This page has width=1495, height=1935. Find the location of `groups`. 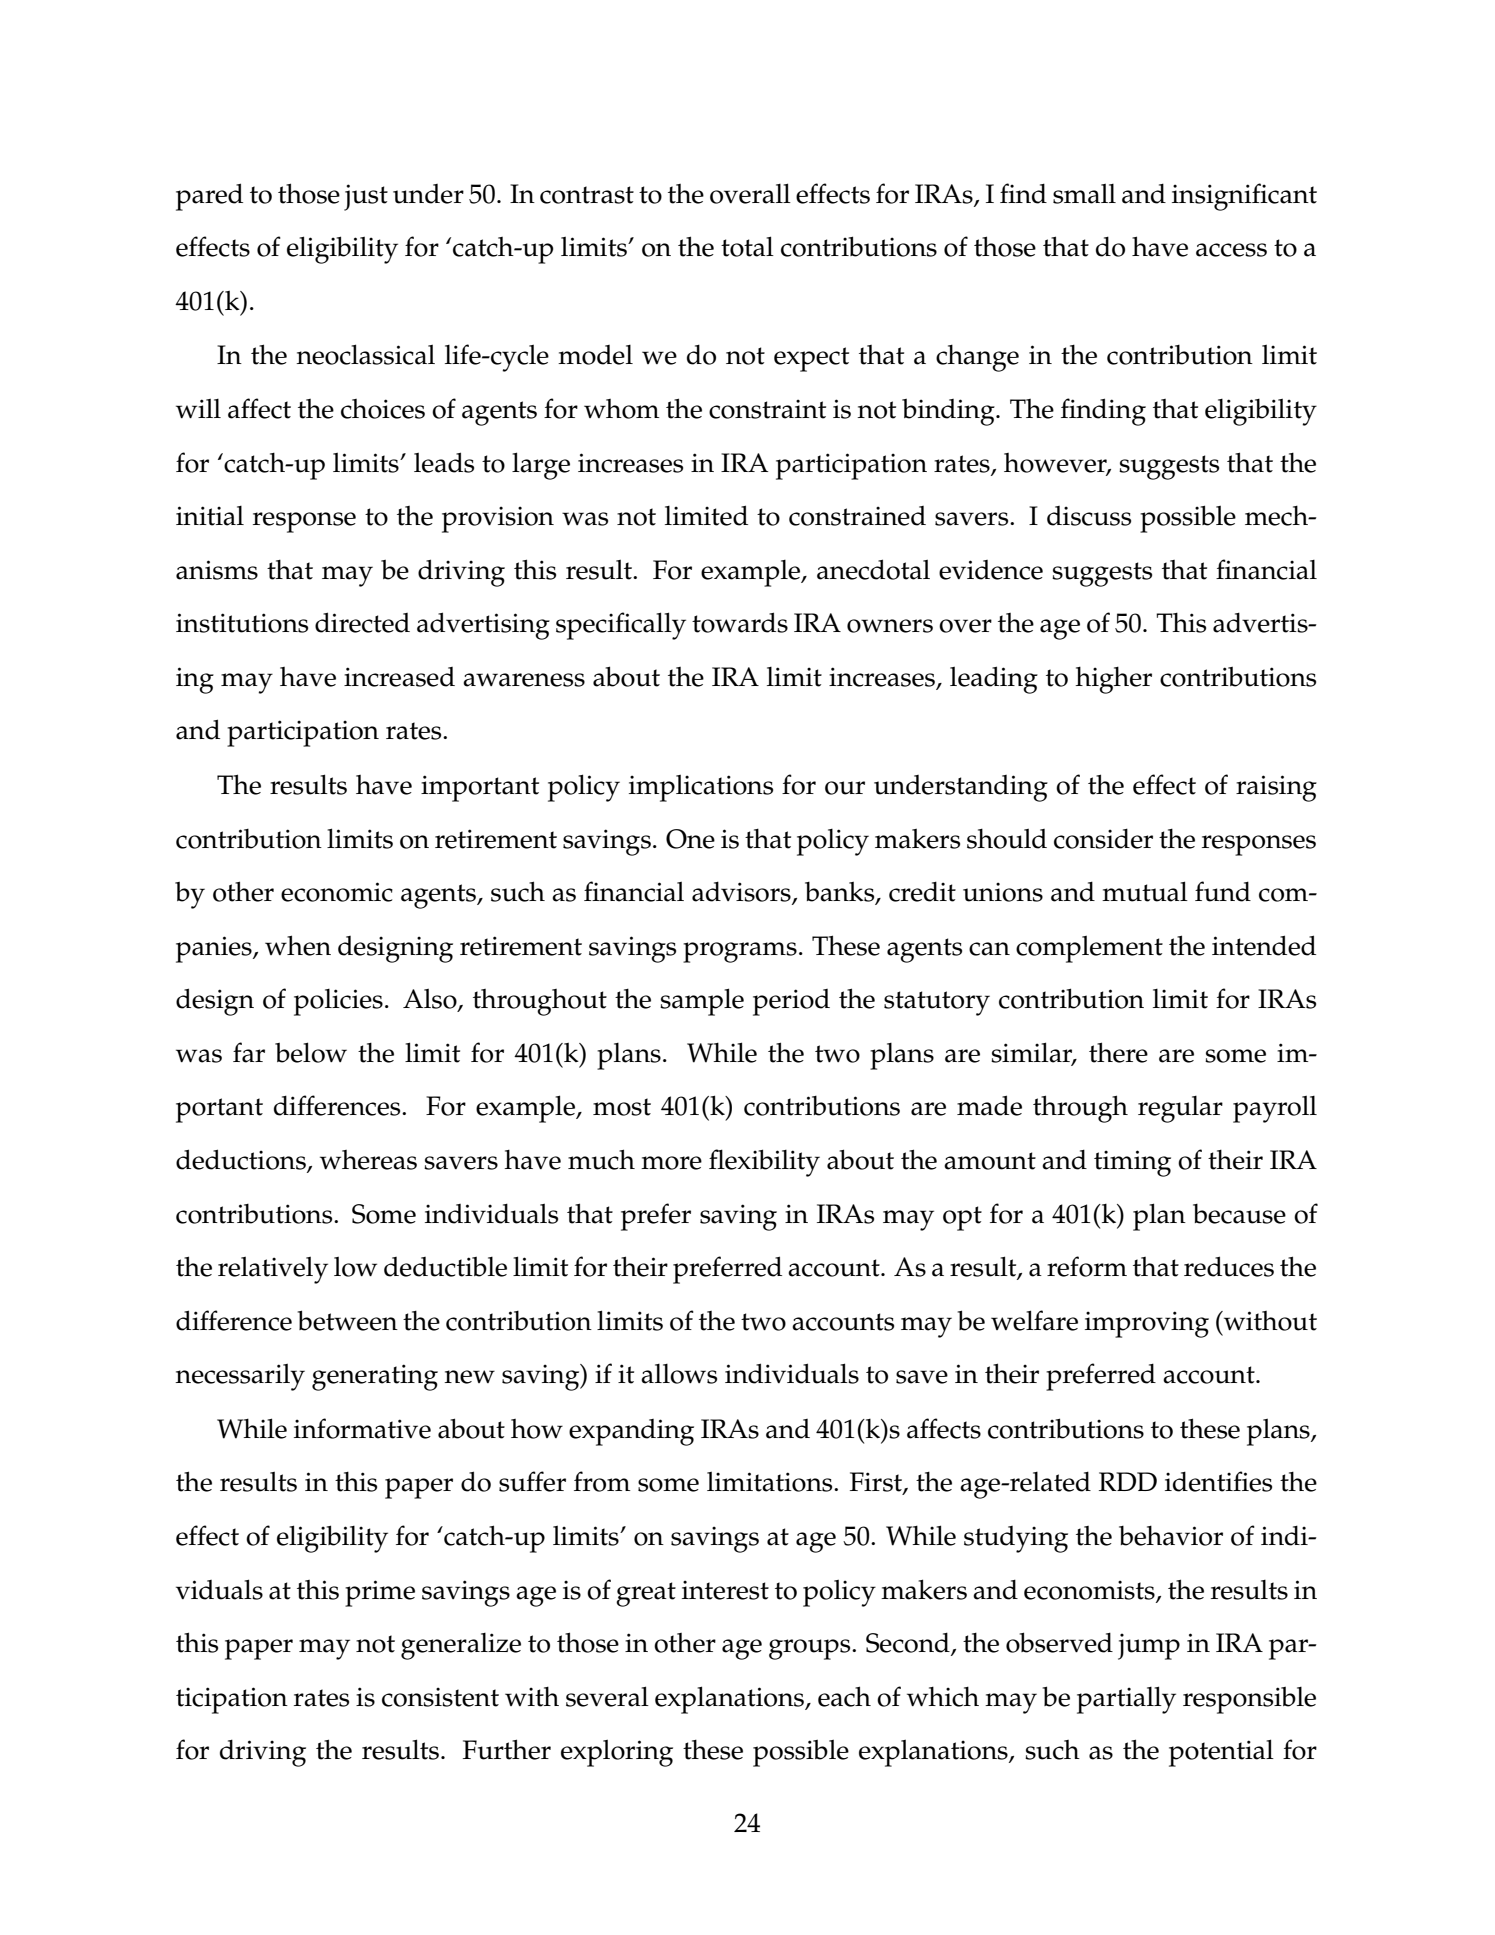

groups is located at coordinates (811, 1649).
